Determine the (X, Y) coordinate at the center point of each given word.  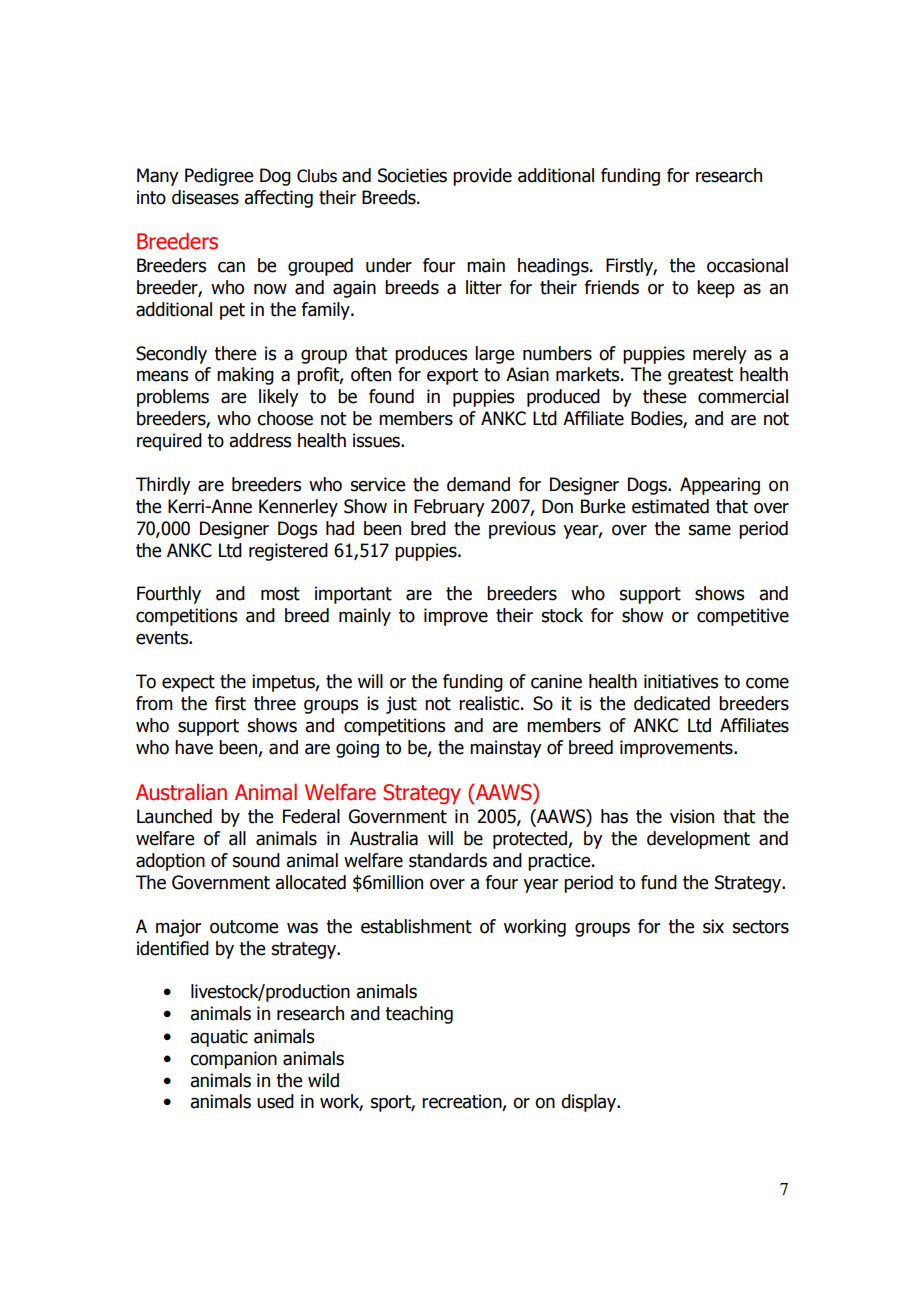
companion (233, 1060)
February (449, 508)
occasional (747, 265)
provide (482, 177)
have (194, 747)
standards (448, 860)
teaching (419, 1015)
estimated (670, 506)
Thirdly (163, 486)
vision (692, 816)
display (590, 1103)
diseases (205, 197)
